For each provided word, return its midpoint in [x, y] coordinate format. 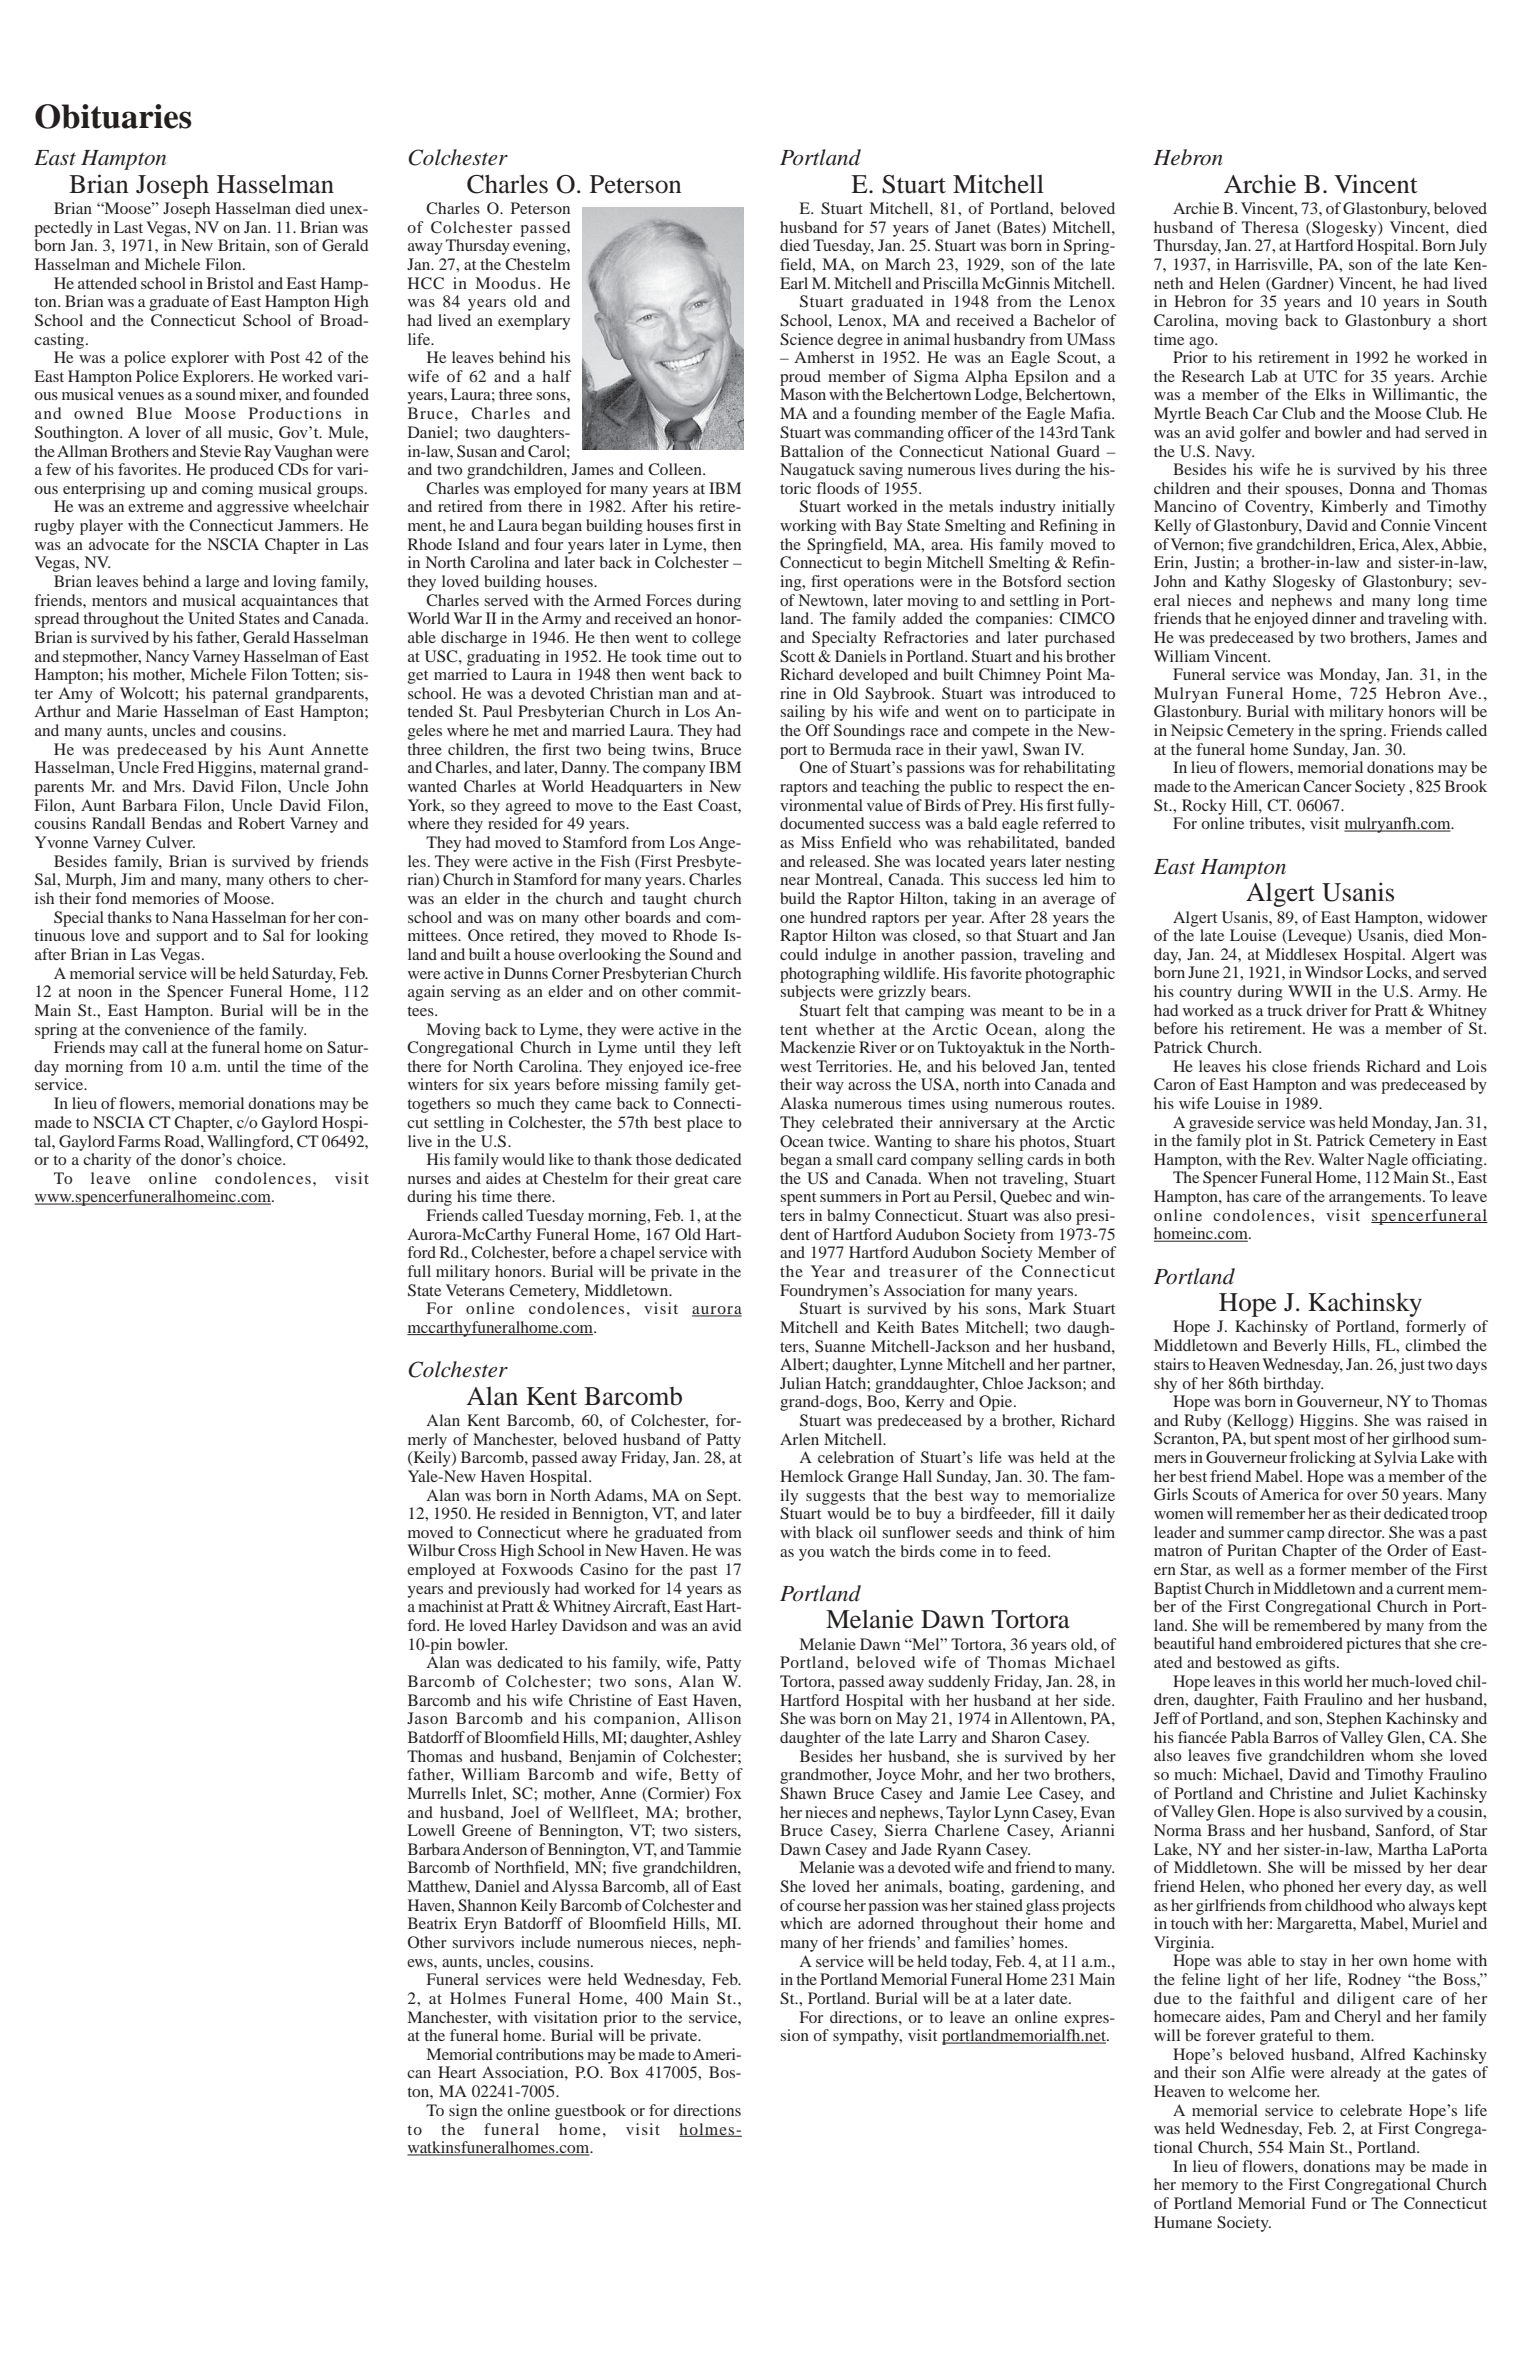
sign [463, 2112]
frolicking [1323, 1459]
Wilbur [431, 1550]
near [795, 881]
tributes [1276, 823]
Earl [794, 283]
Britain [243, 245]
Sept [723, 1497]
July [1473, 247]
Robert [261, 823]
